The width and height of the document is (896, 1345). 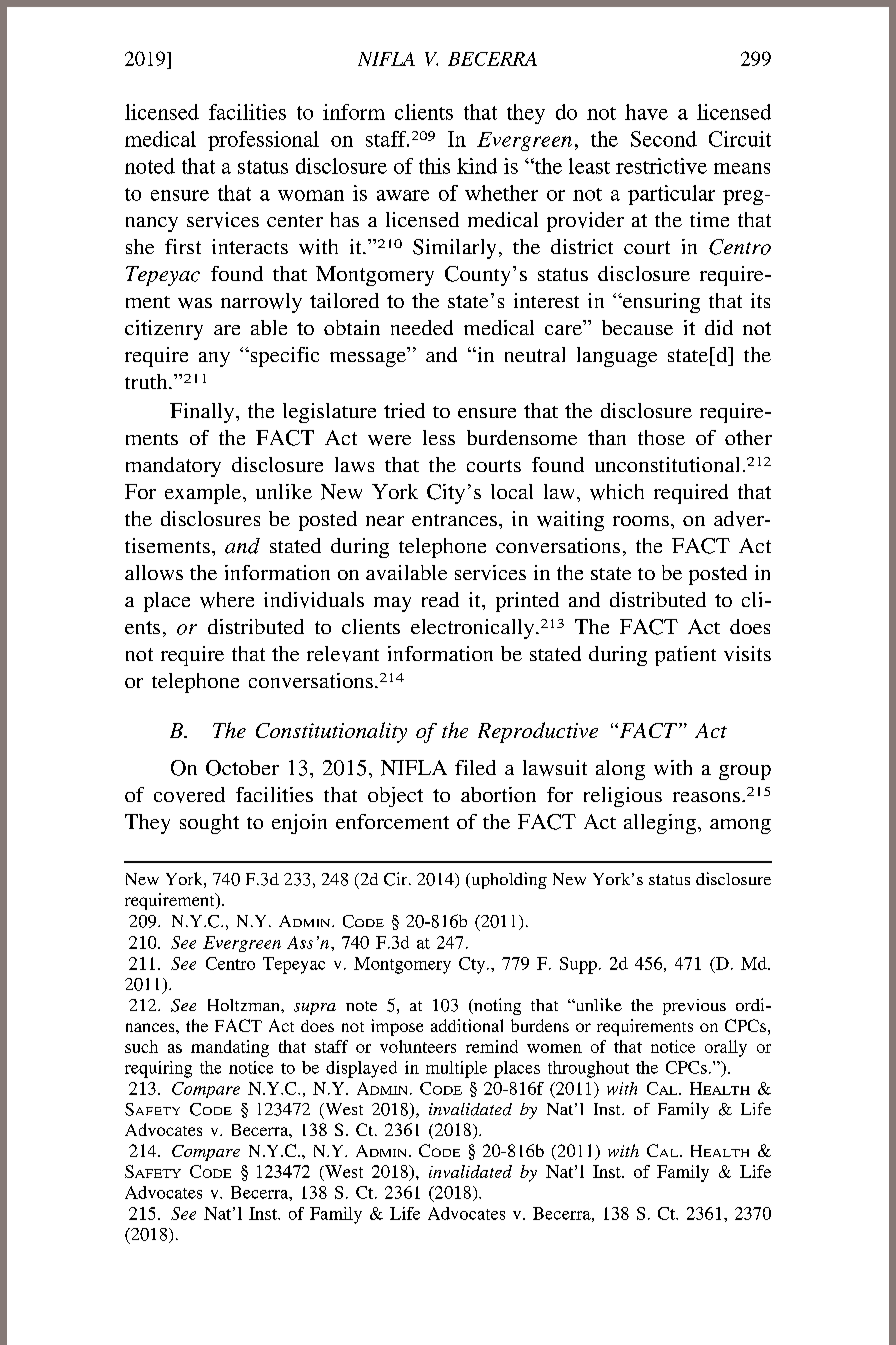 I want to click on professional, so click(x=263, y=141).
